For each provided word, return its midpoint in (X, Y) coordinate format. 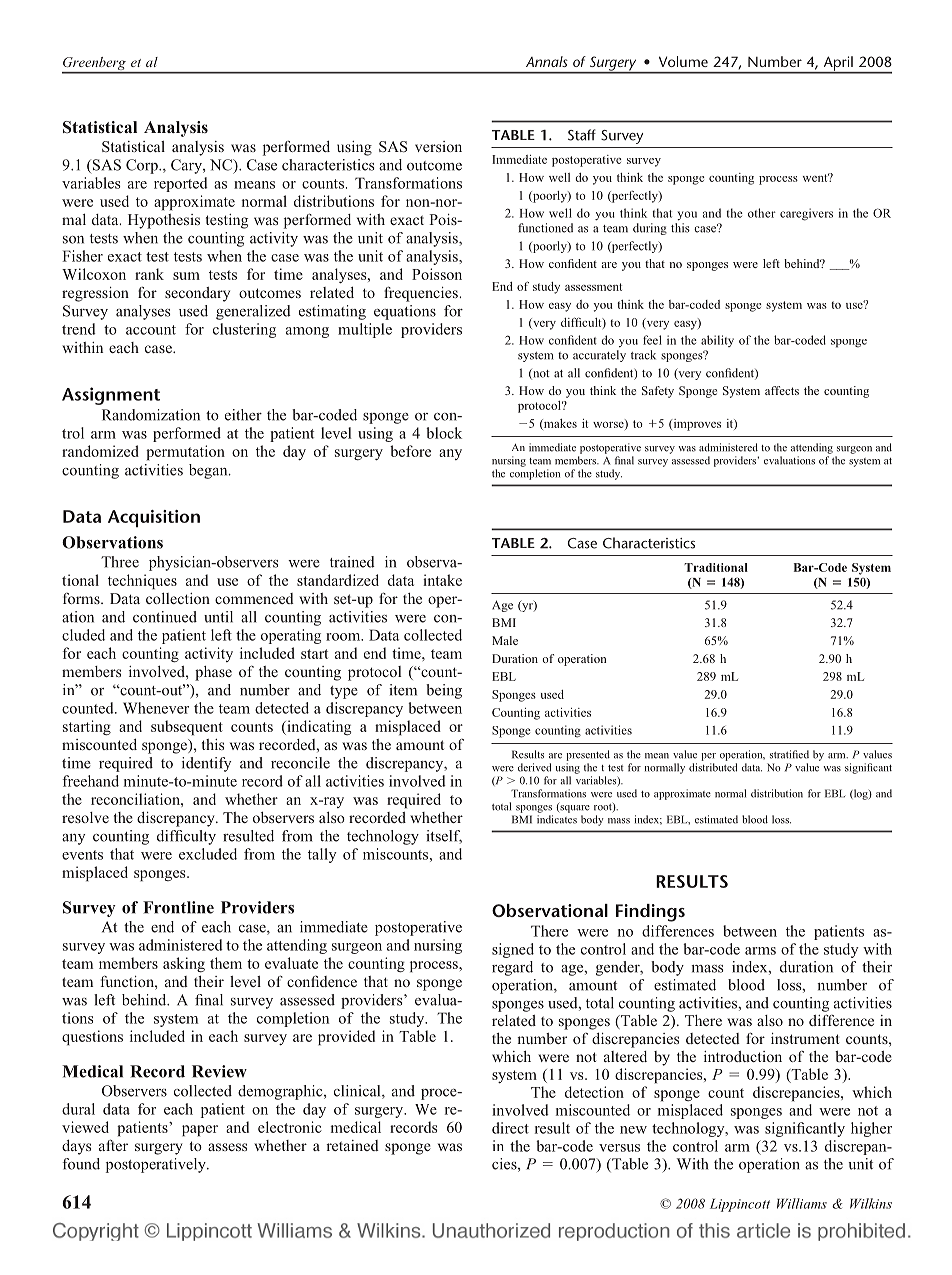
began (209, 471)
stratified (789, 754)
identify (206, 764)
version (438, 146)
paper (200, 1130)
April (838, 64)
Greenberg (95, 65)
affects (782, 390)
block (444, 433)
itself (444, 837)
